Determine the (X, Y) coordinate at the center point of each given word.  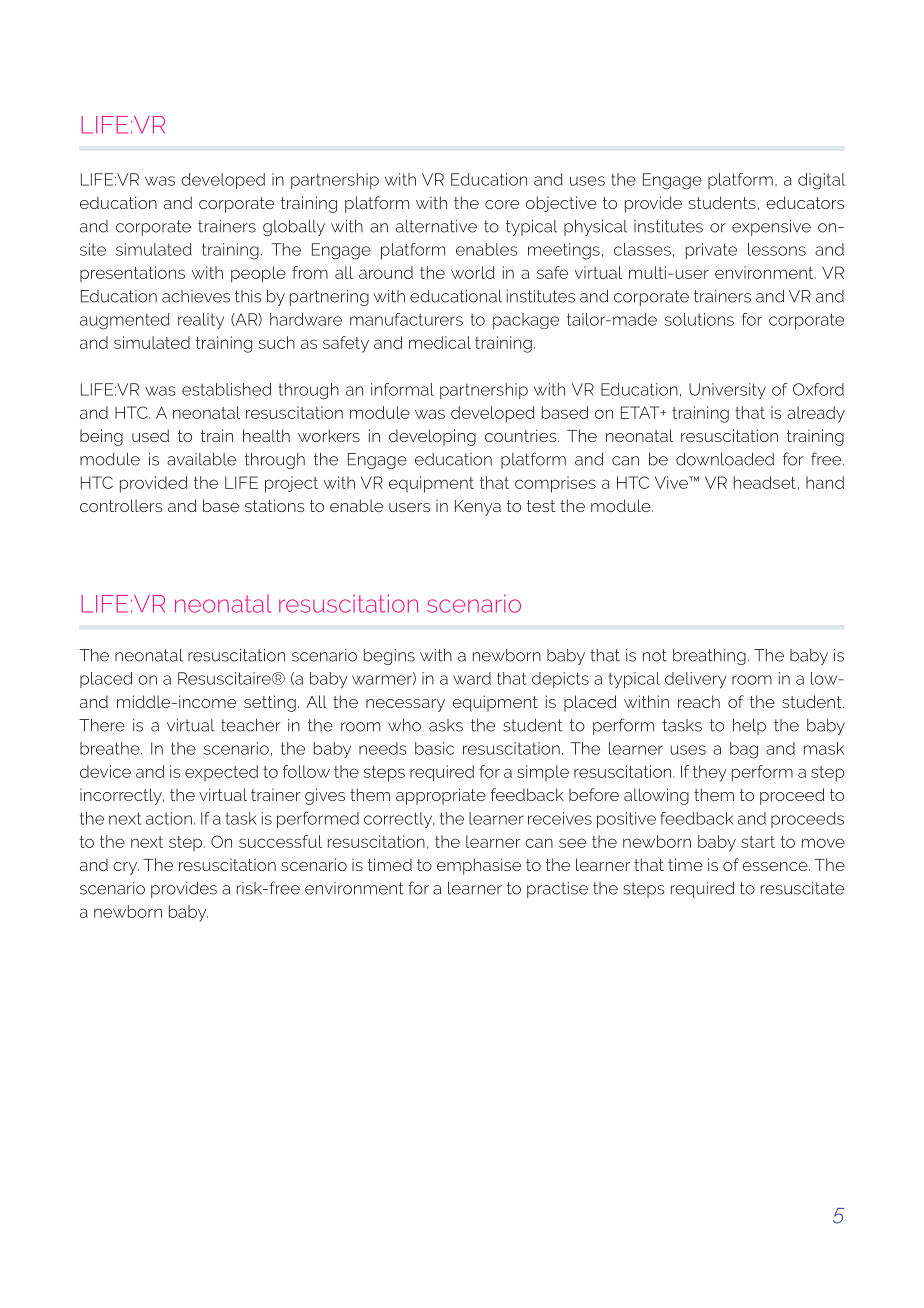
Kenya (478, 508)
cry (126, 868)
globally (294, 228)
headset (765, 482)
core (502, 204)
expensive (771, 228)
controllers (121, 505)
